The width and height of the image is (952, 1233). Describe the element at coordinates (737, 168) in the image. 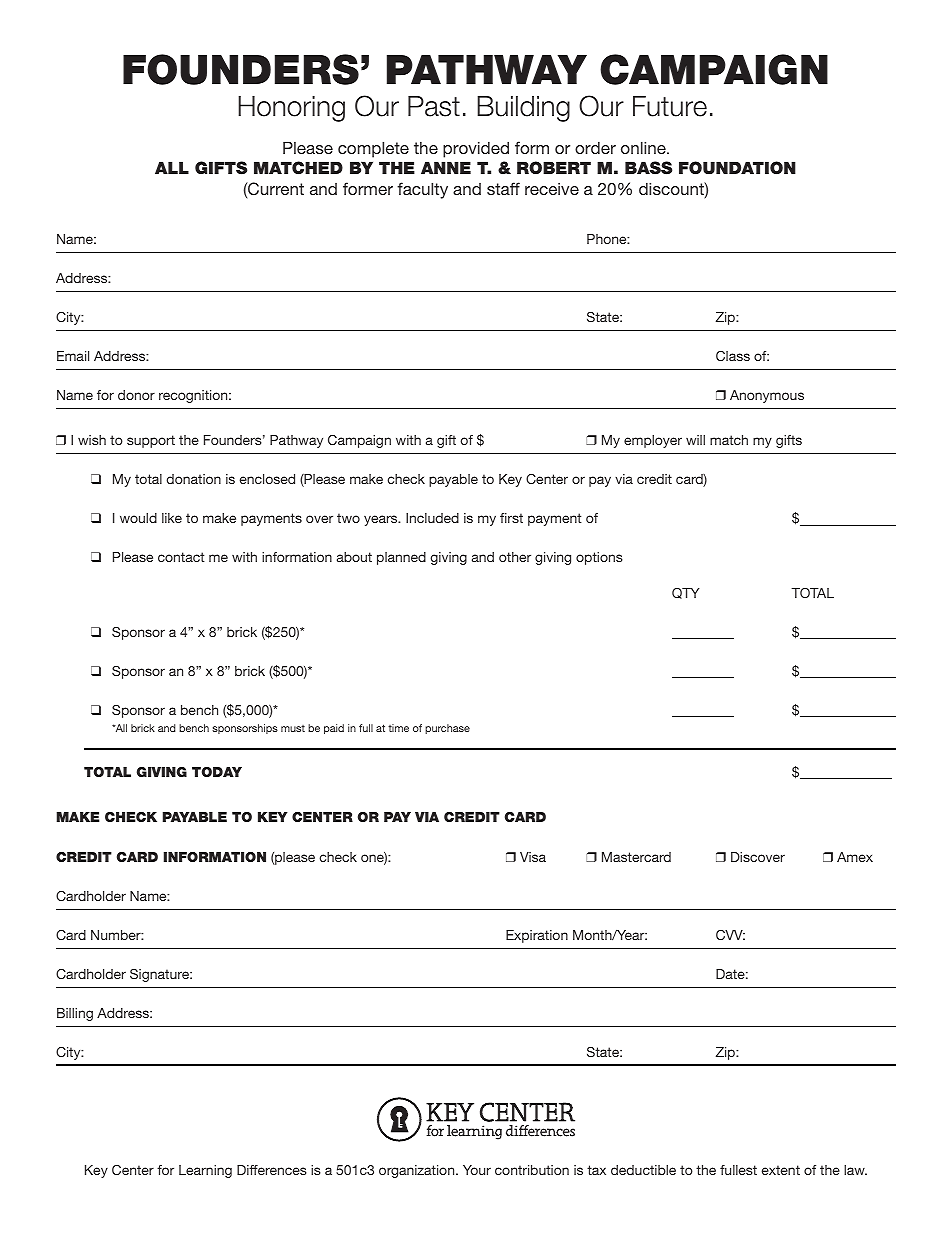

I see `FOUNDATION` at that location.
